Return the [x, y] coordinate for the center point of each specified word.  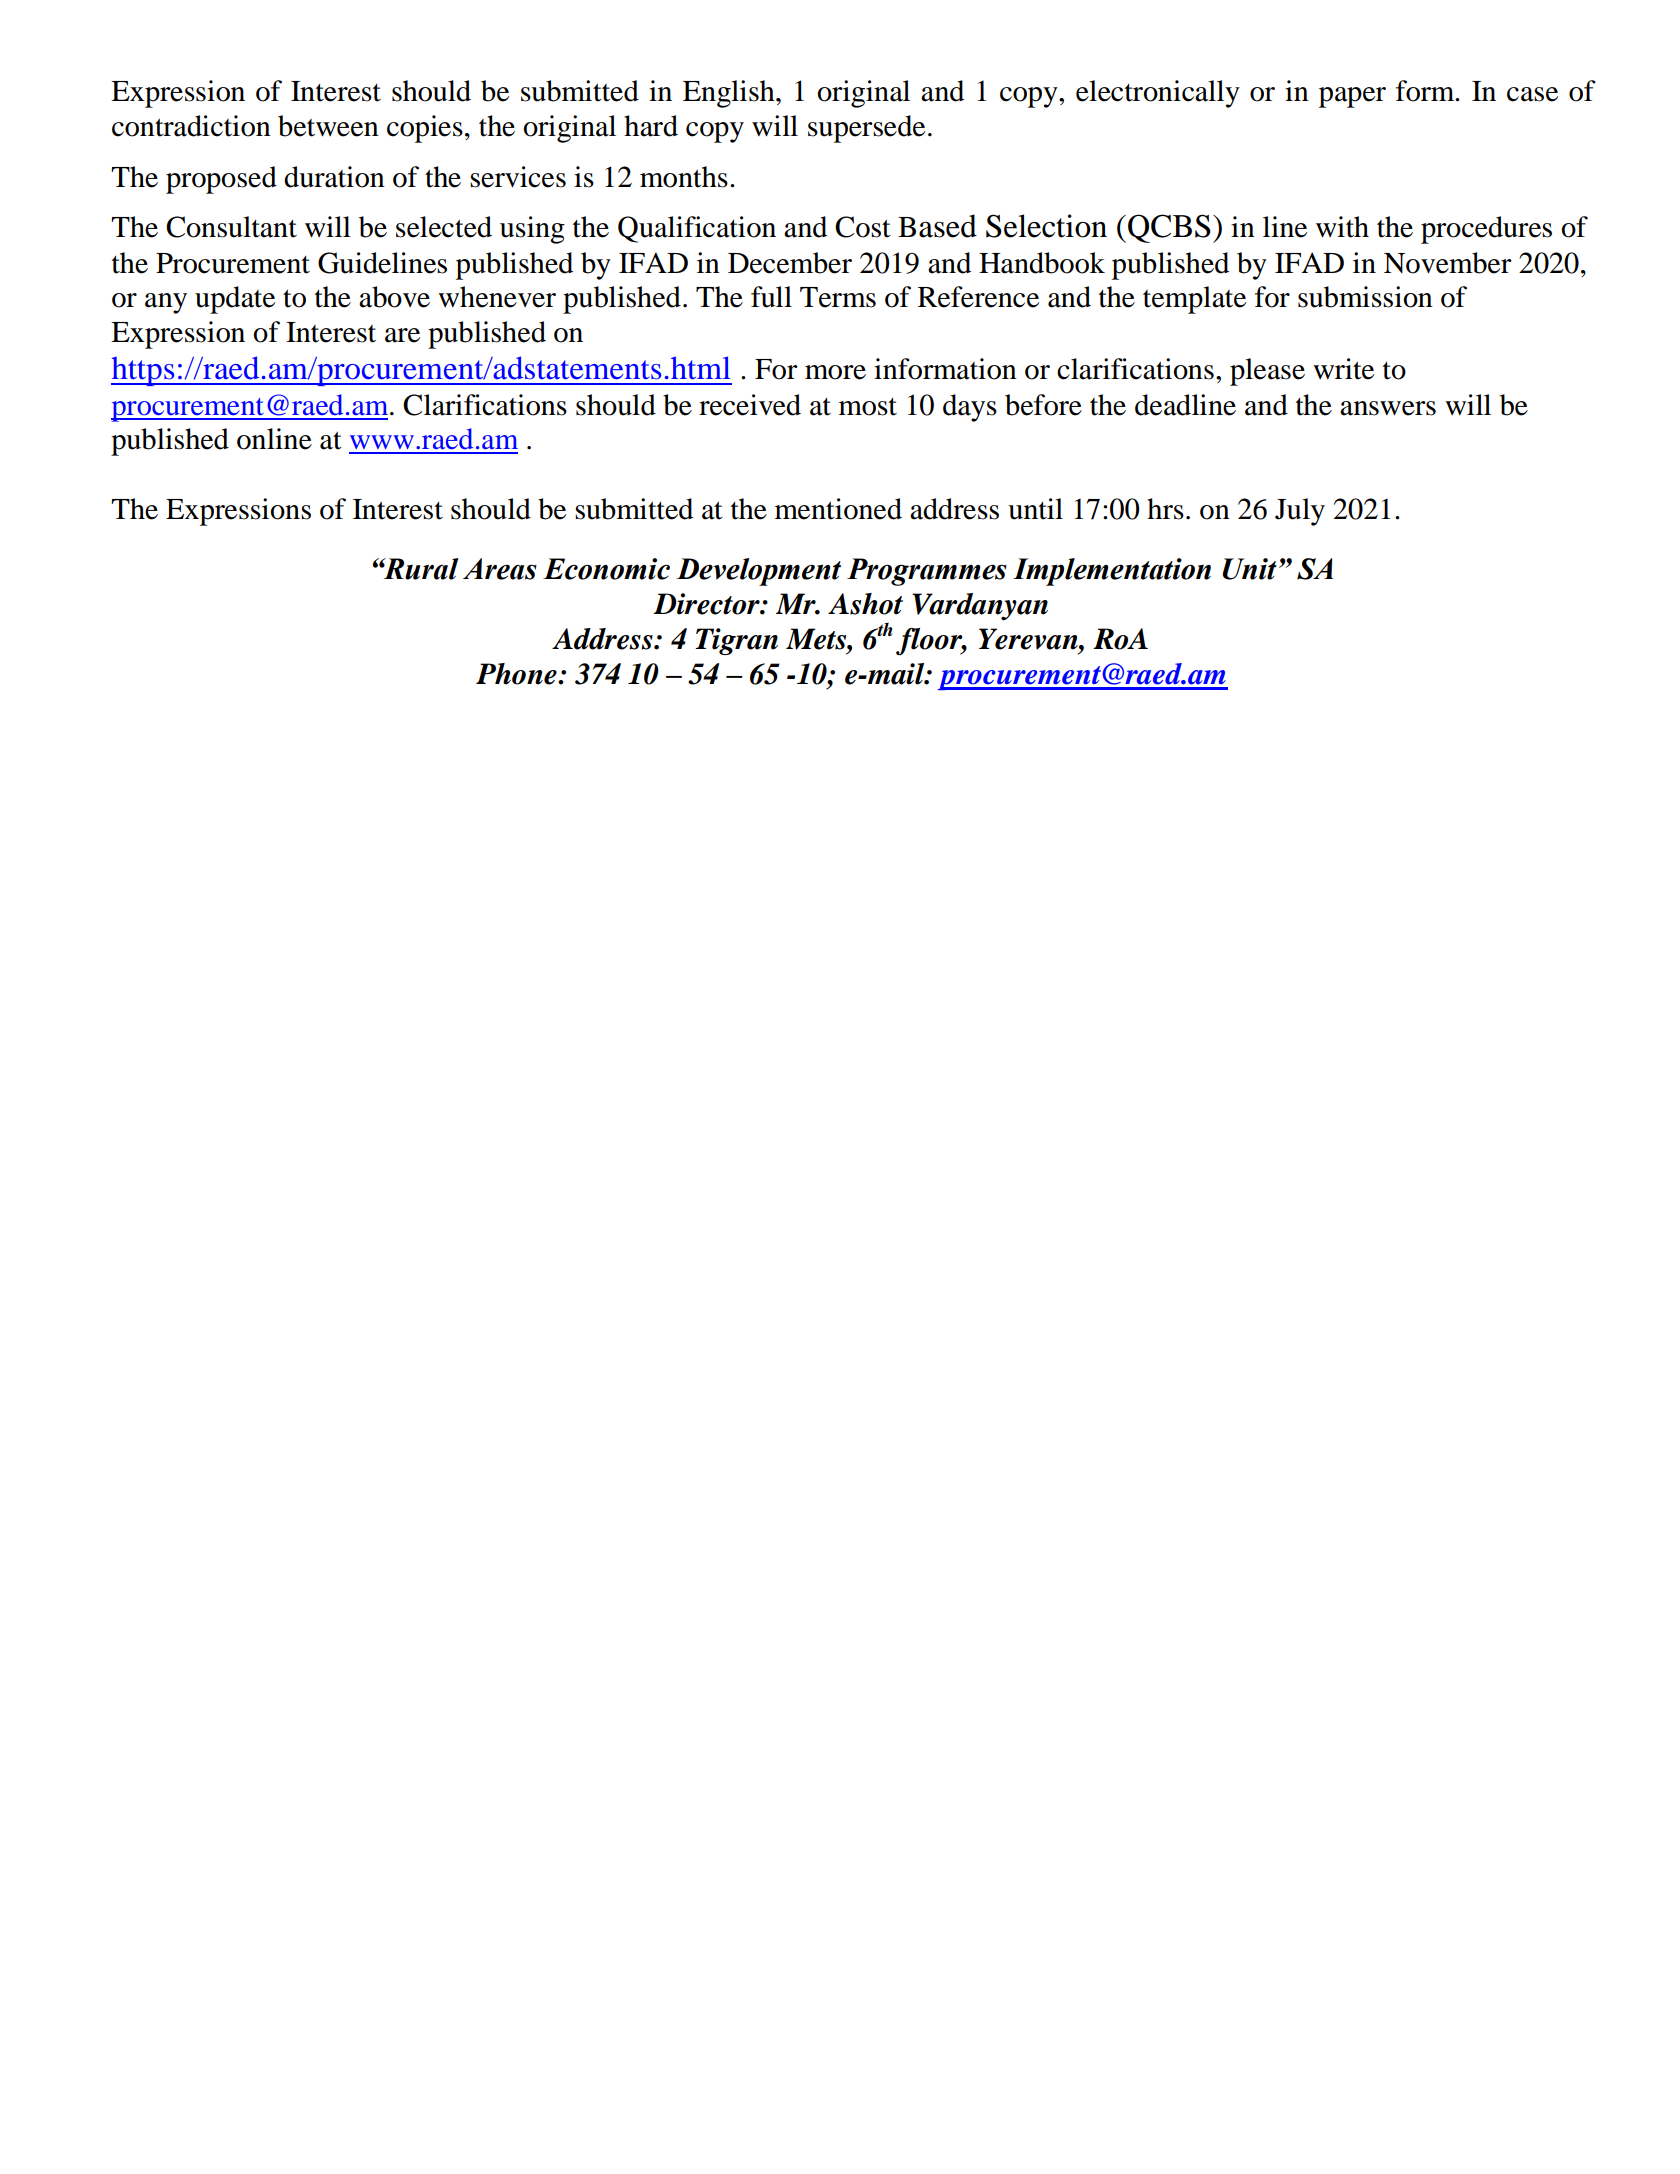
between [328, 126]
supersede [866, 129]
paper [1352, 97]
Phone [517, 674]
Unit [1249, 569]
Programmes [927, 572]
